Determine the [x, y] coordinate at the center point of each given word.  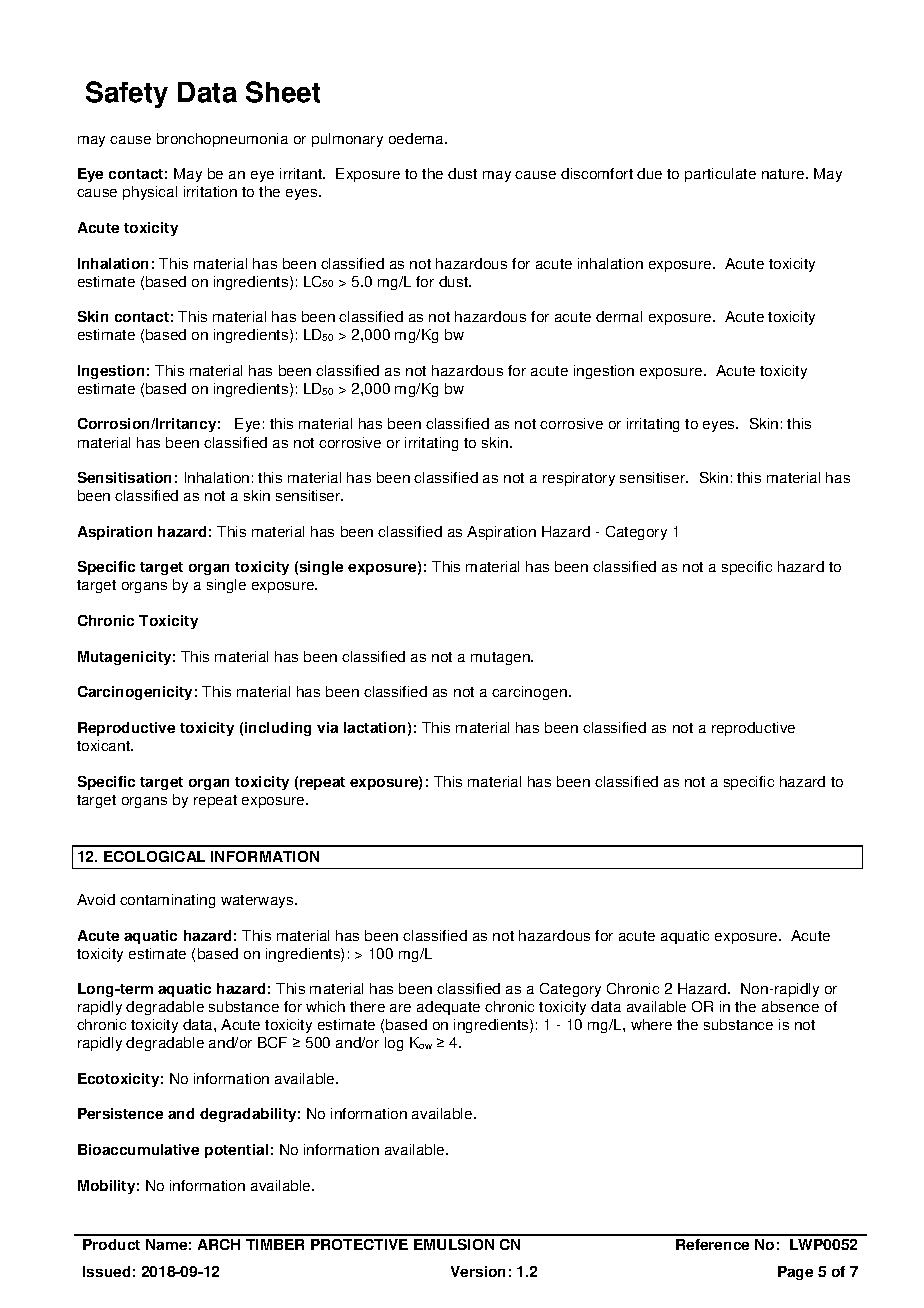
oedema [418, 138]
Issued [106, 1271]
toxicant [104, 745]
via [327, 727]
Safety [127, 94]
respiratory [579, 479]
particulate [720, 175]
